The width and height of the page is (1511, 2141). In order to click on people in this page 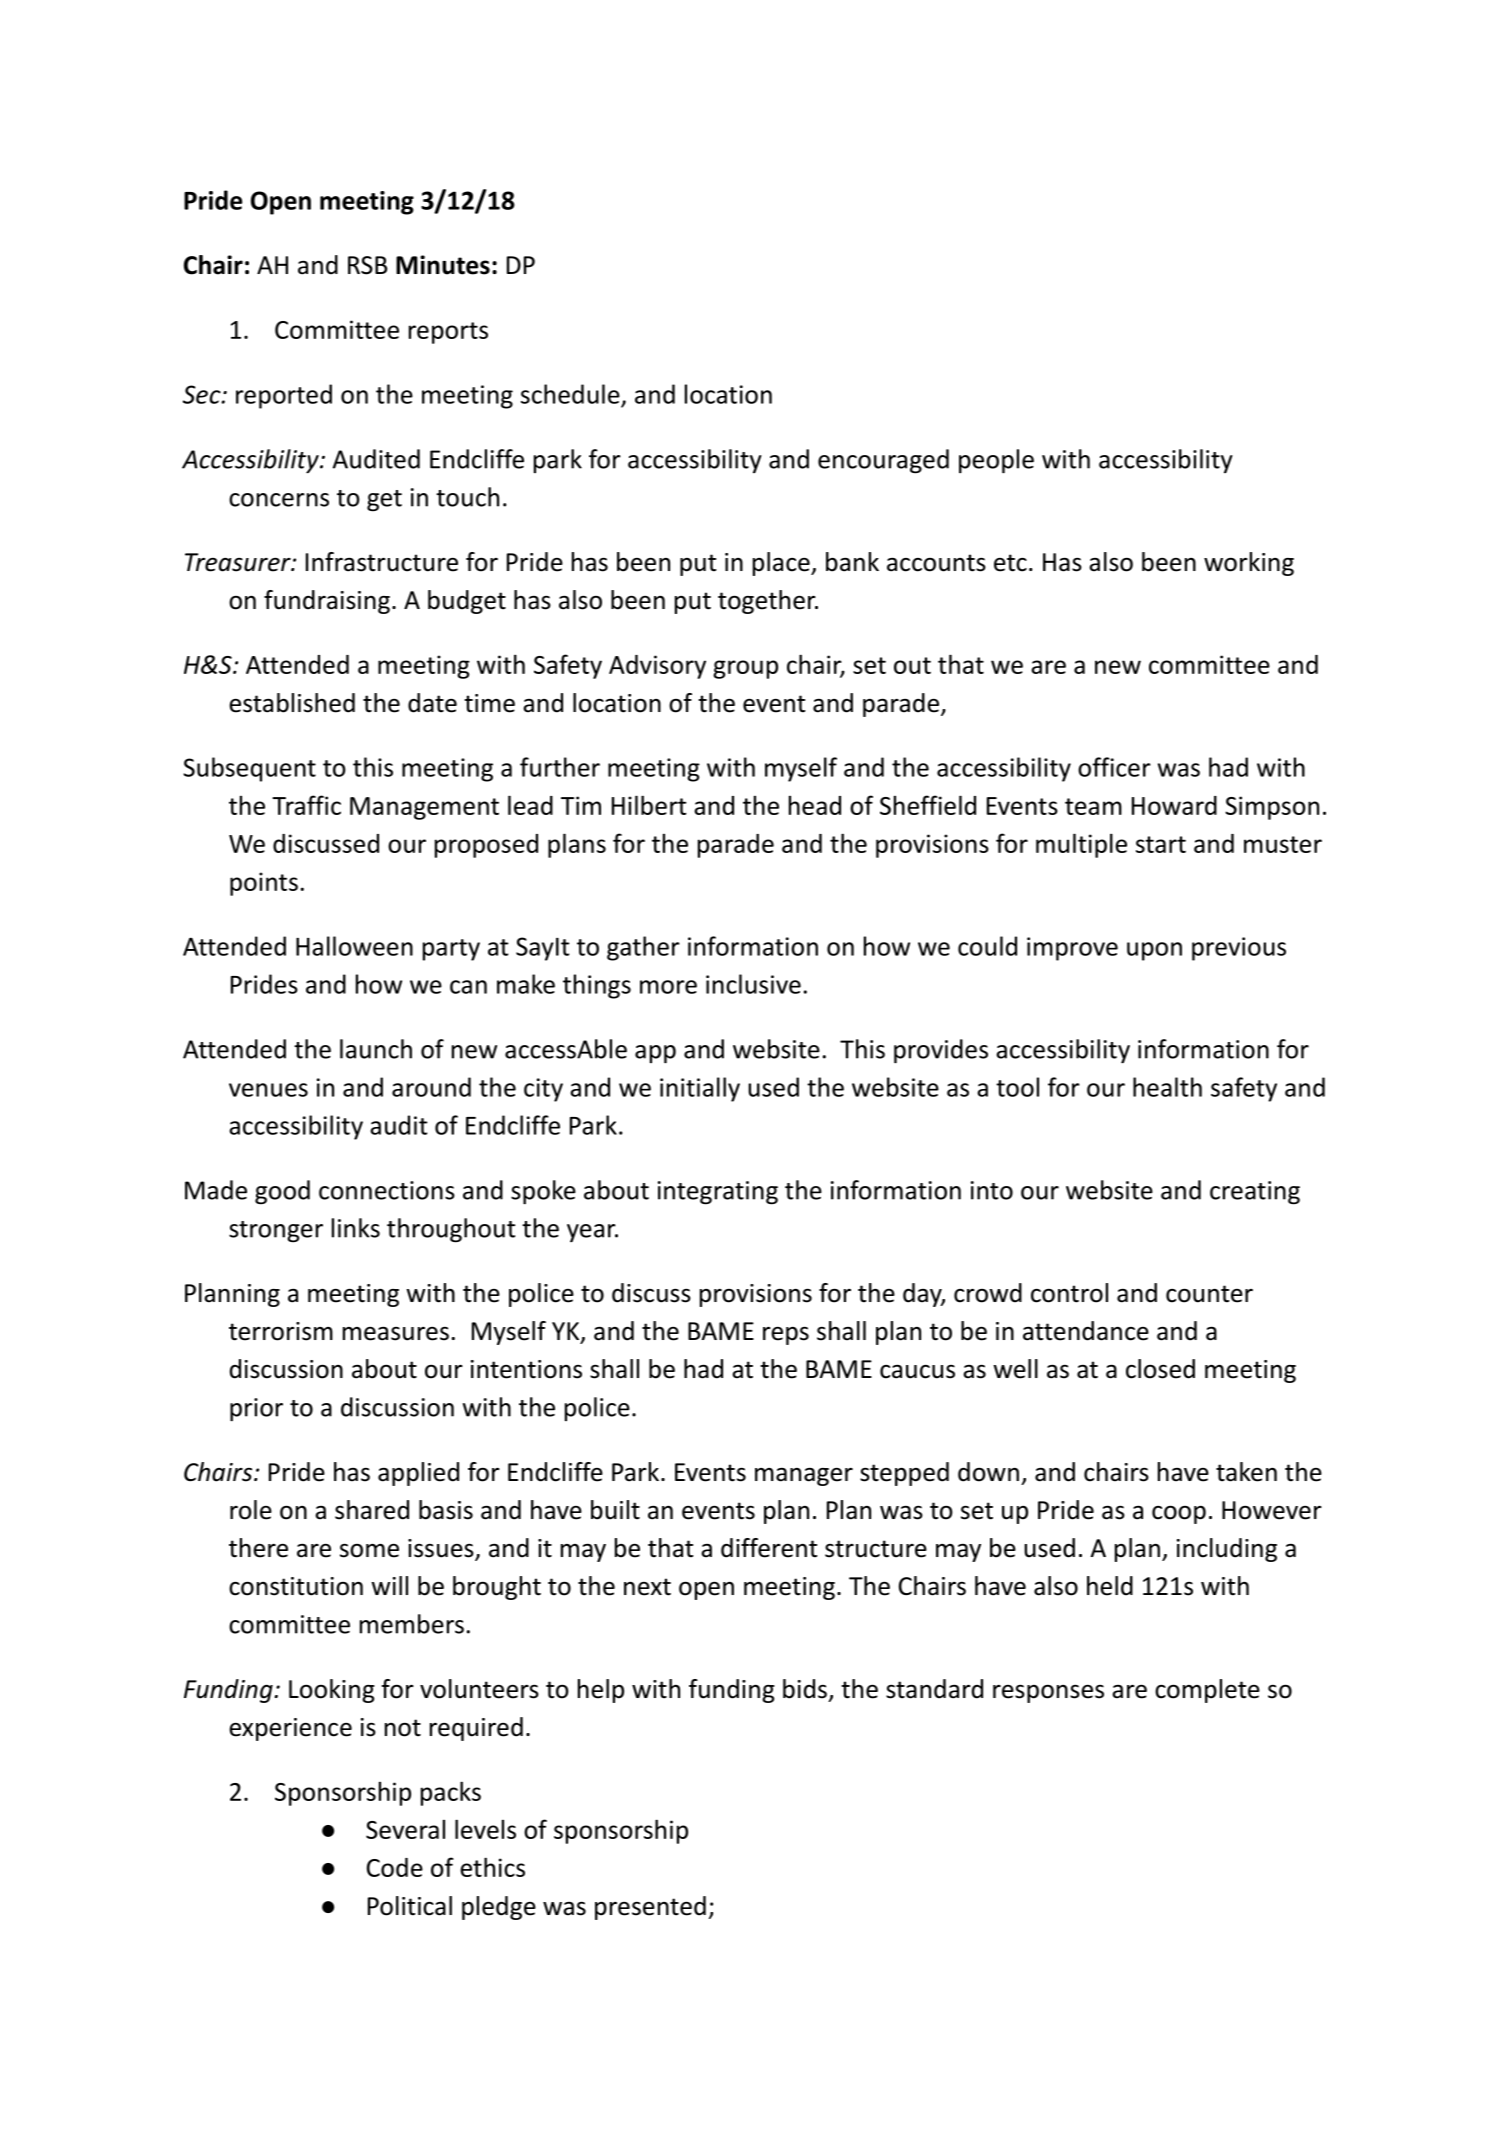, I will do `click(996, 461)`.
